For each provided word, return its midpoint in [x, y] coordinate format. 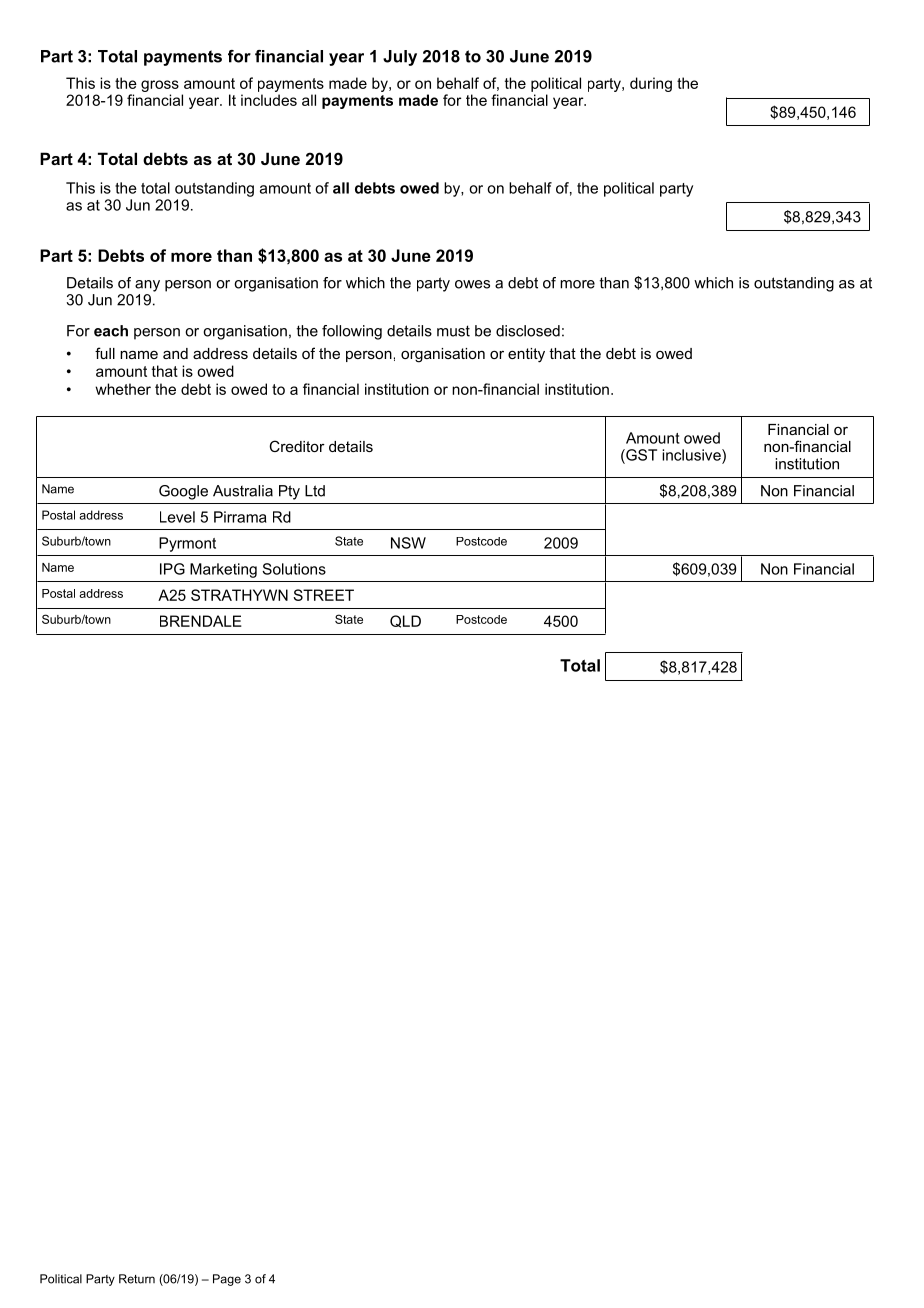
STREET [323, 595]
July [400, 58]
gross [160, 86]
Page [227, 1280]
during [651, 84]
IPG [172, 569]
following [352, 332]
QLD [405, 621]
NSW [408, 543]
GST [640, 455]
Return [137, 1279]
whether [123, 389]
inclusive [692, 455]
